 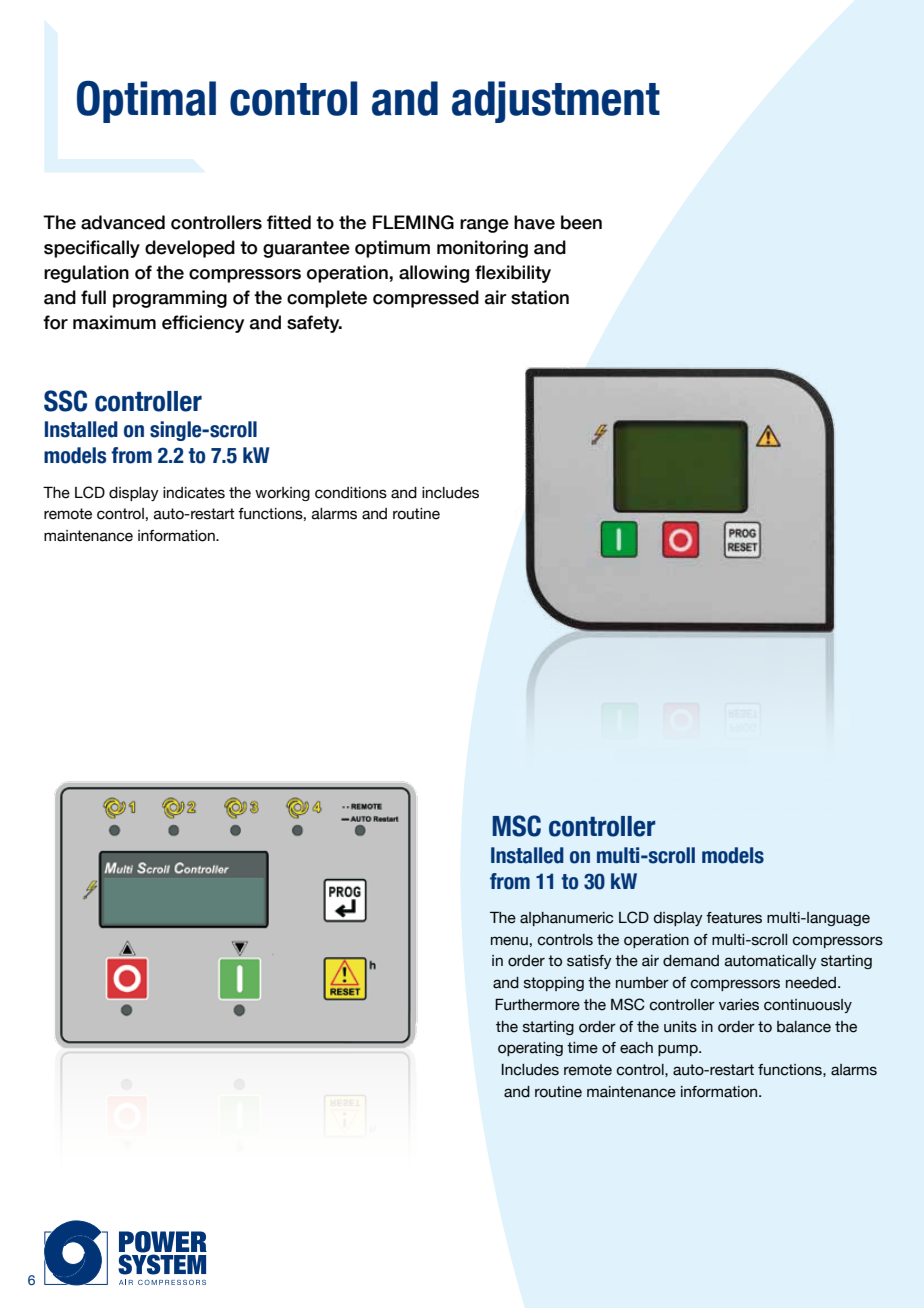 I want to click on operating, so click(x=530, y=1049).
